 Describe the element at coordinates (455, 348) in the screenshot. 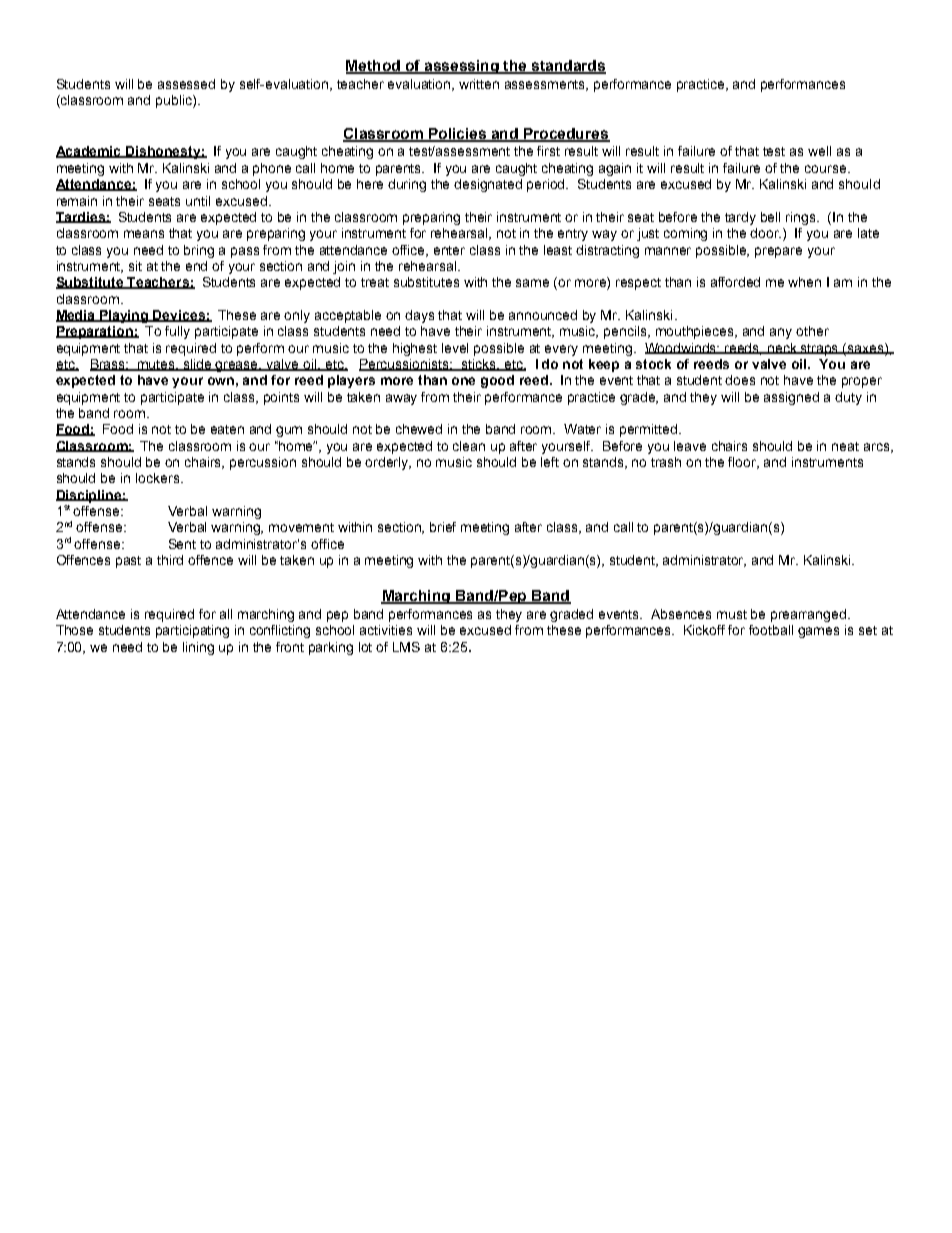

I see `level` at that location.
